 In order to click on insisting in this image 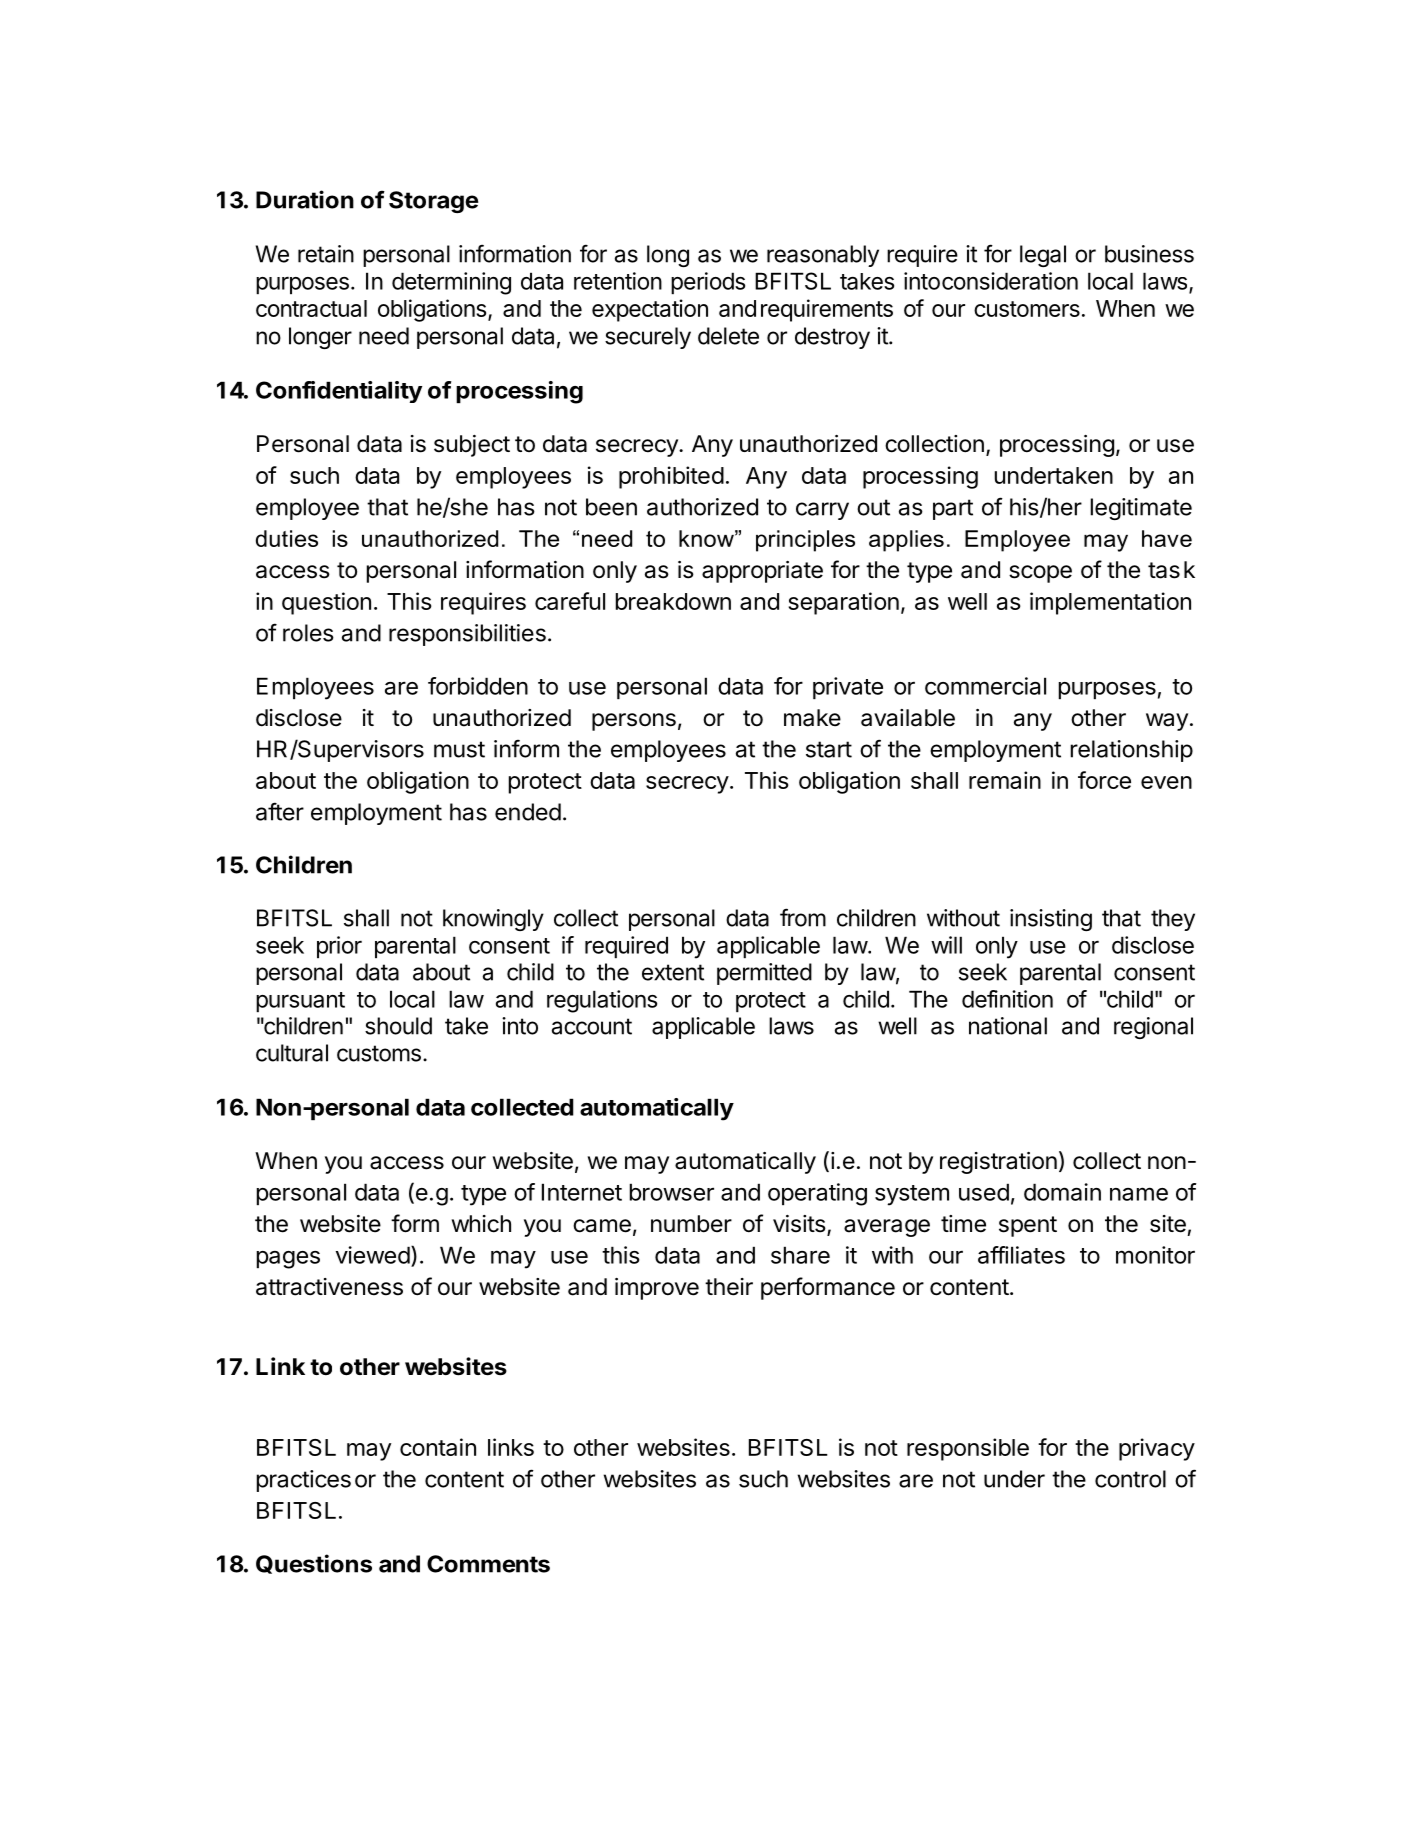, I will do `click(1051, 920)`.
